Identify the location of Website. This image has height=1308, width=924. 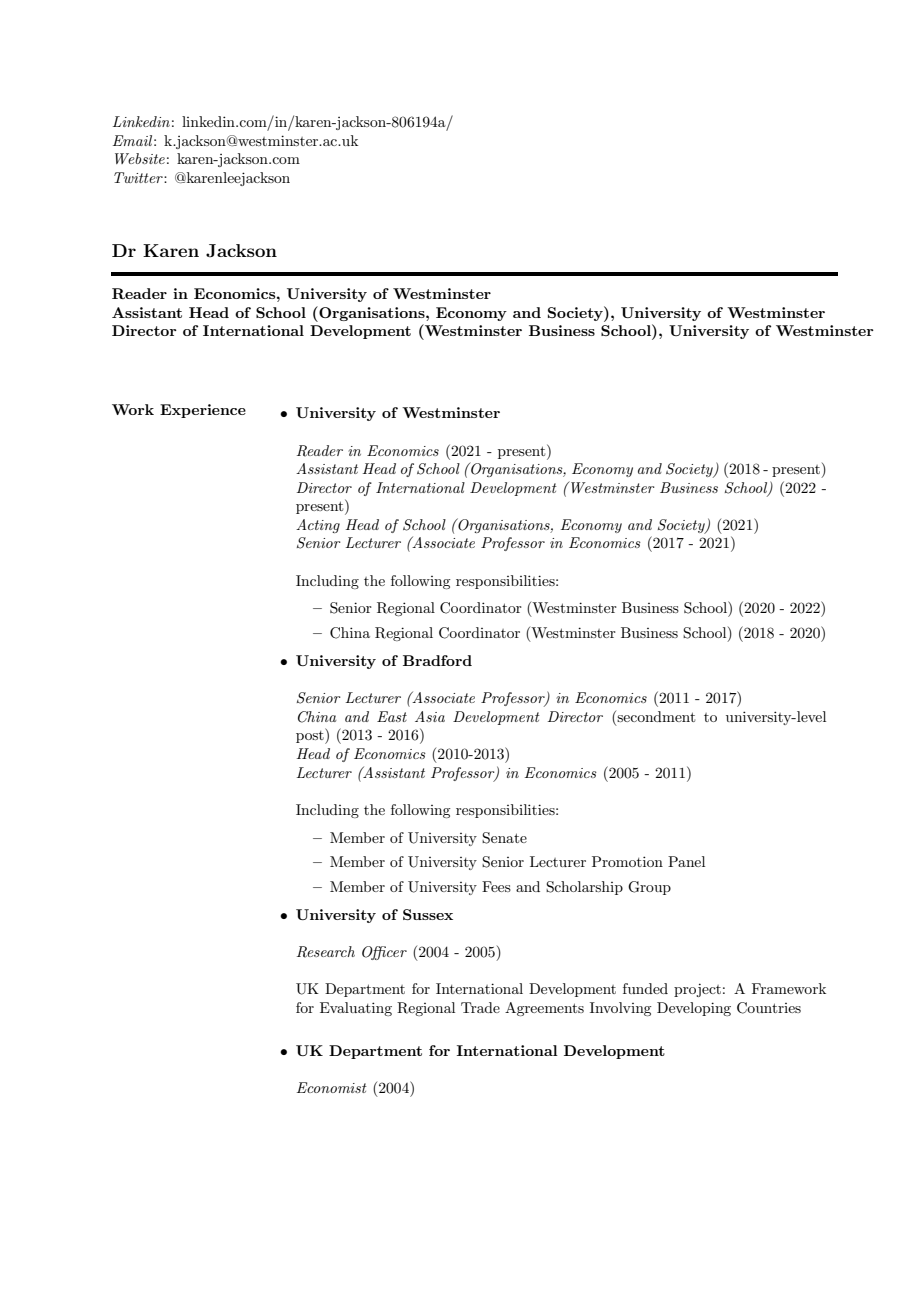
(140, 158).
